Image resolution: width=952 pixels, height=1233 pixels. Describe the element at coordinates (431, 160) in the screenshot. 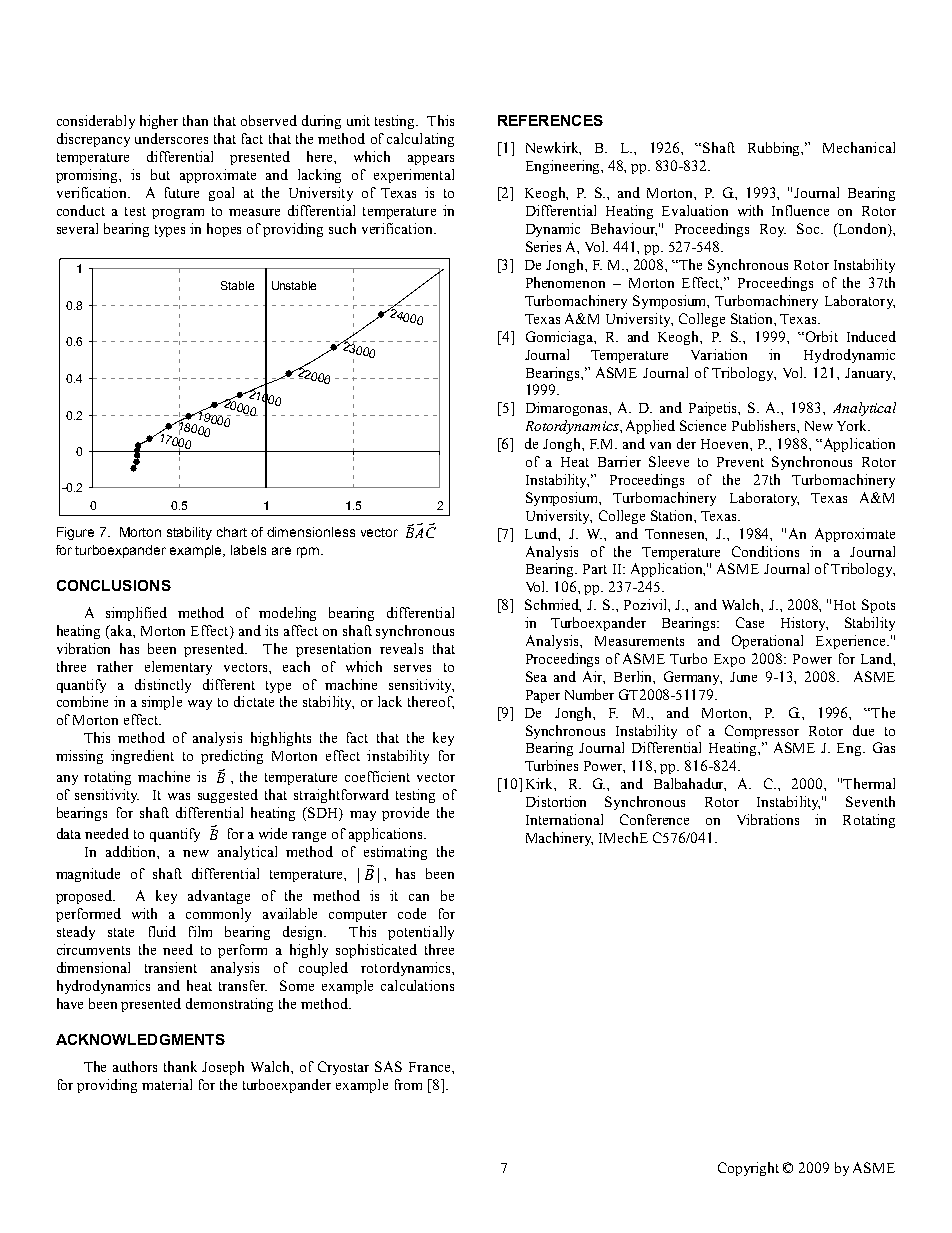

I see `appears` at that location.
